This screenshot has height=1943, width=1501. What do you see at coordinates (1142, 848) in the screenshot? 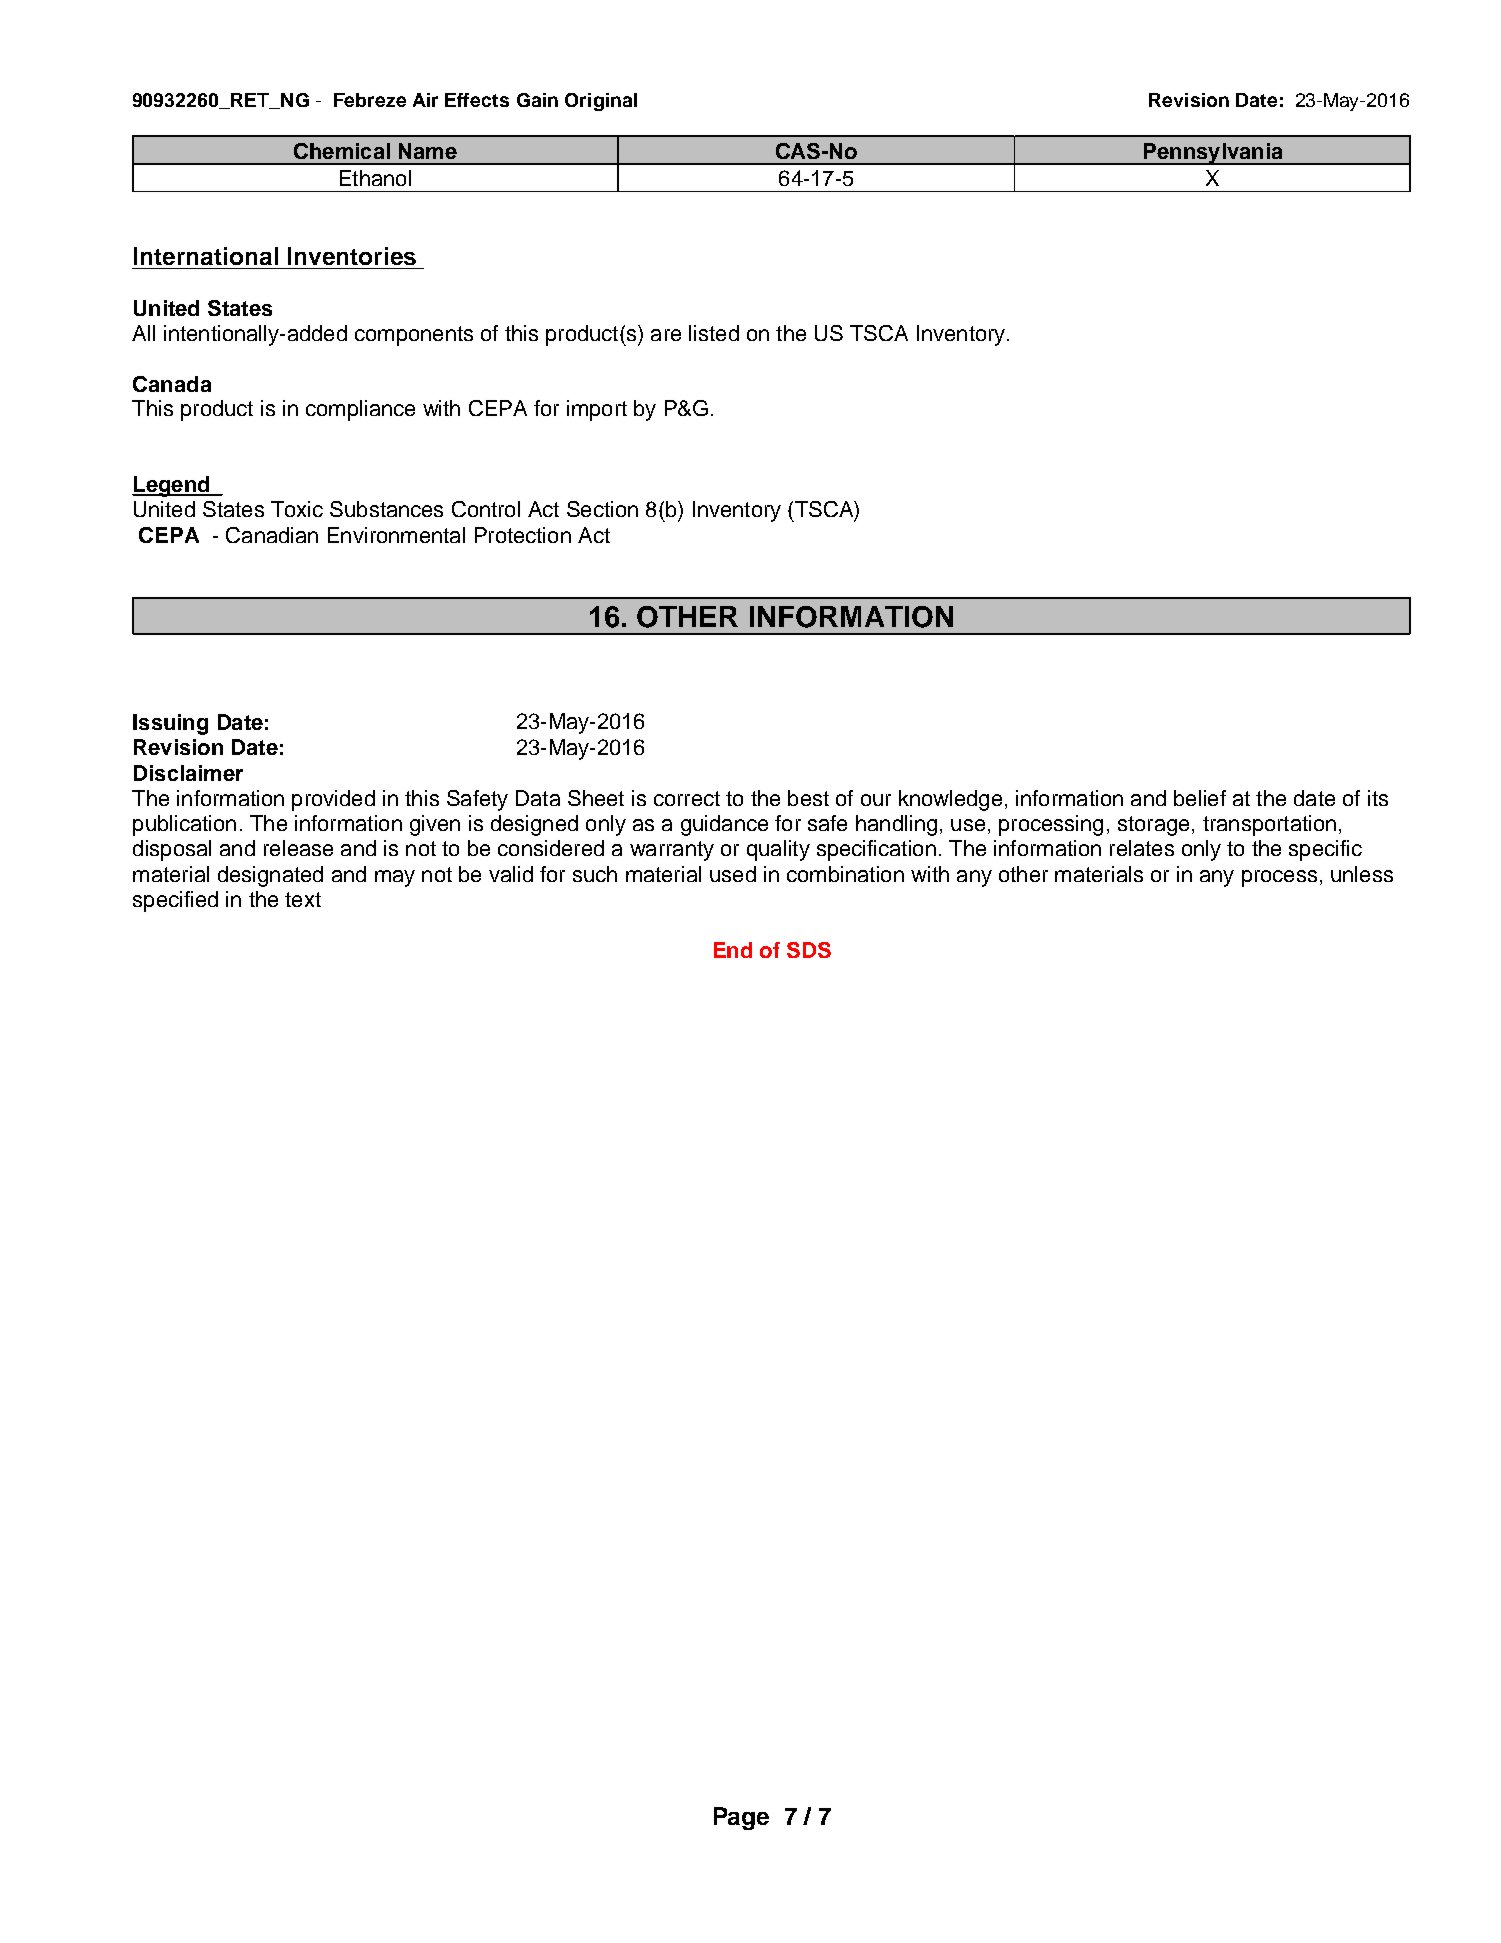
I see `relates` at bounding box center [1142, 848].
